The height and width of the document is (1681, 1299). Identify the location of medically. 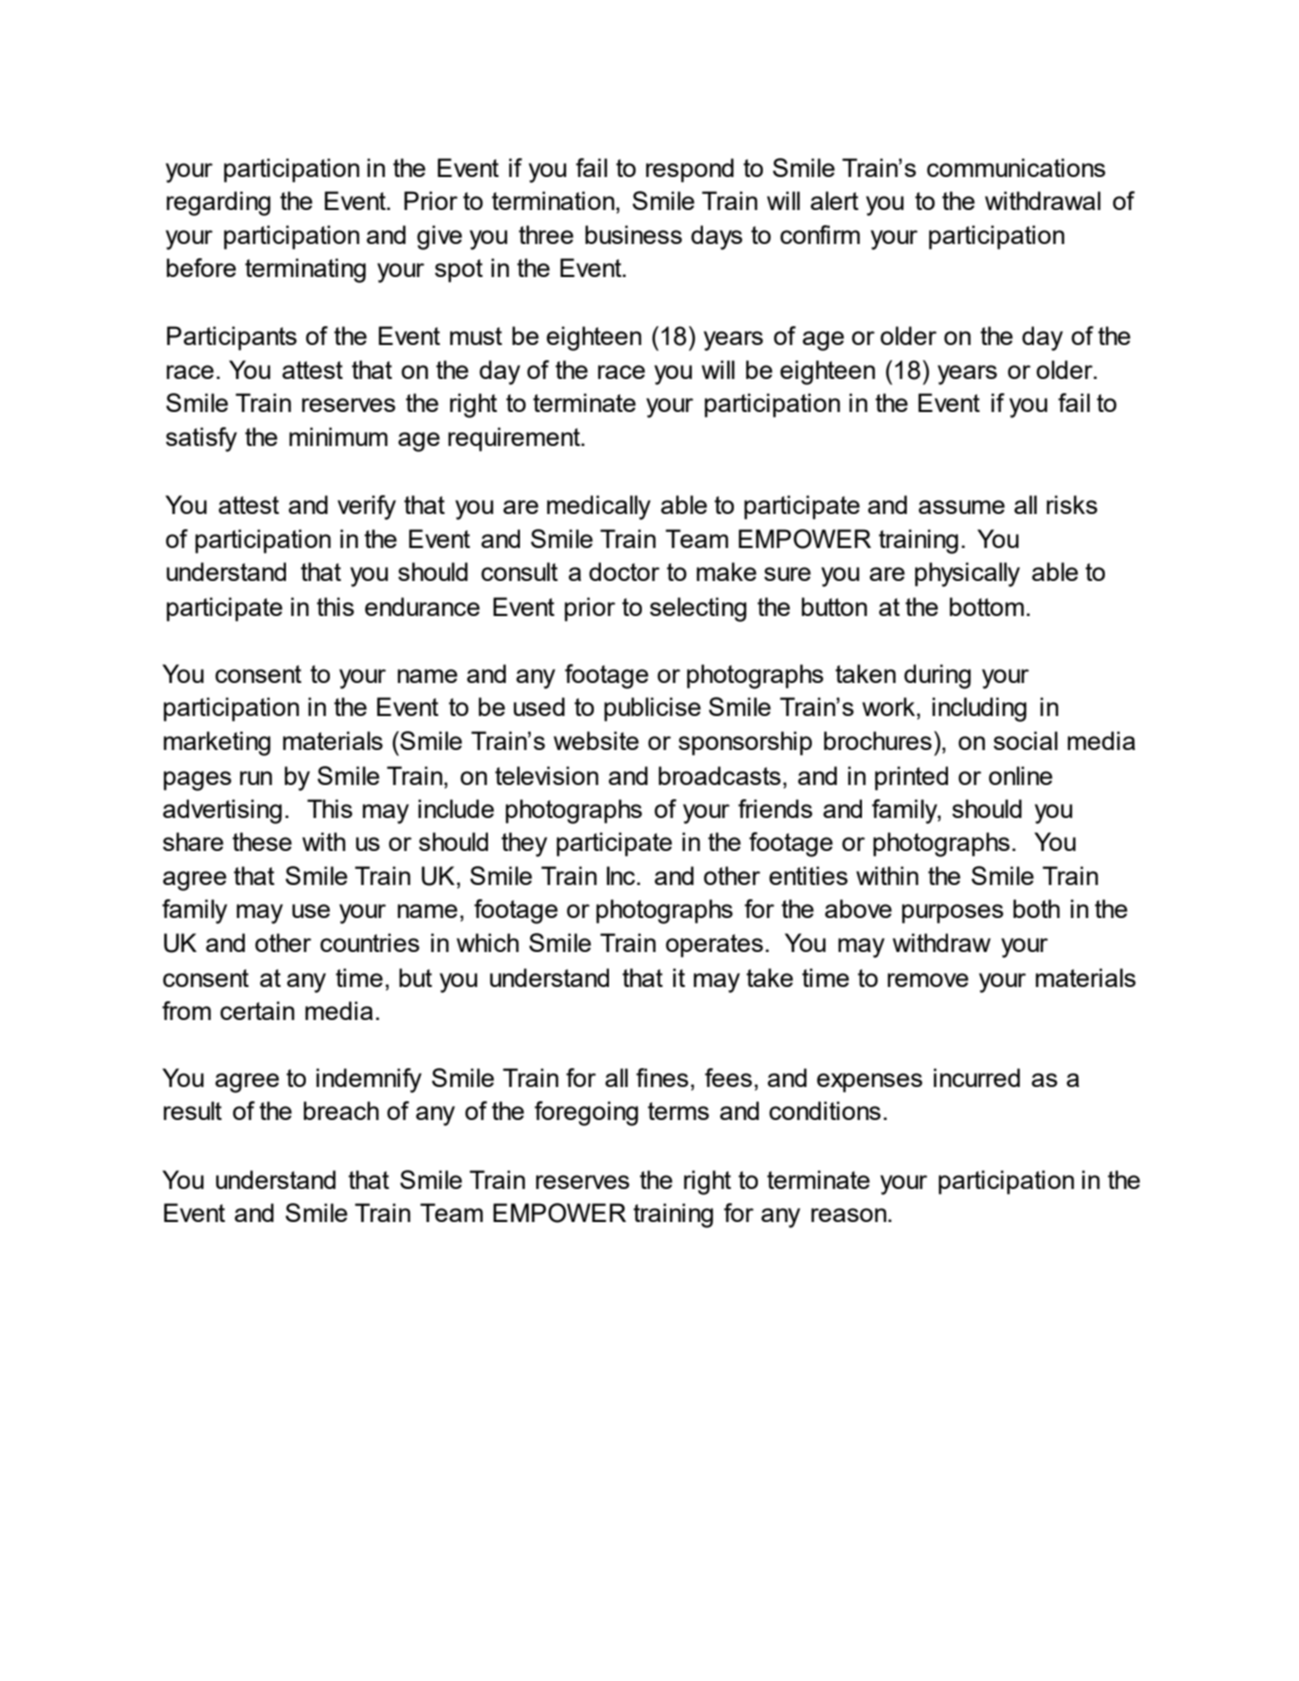
(599, 507).
